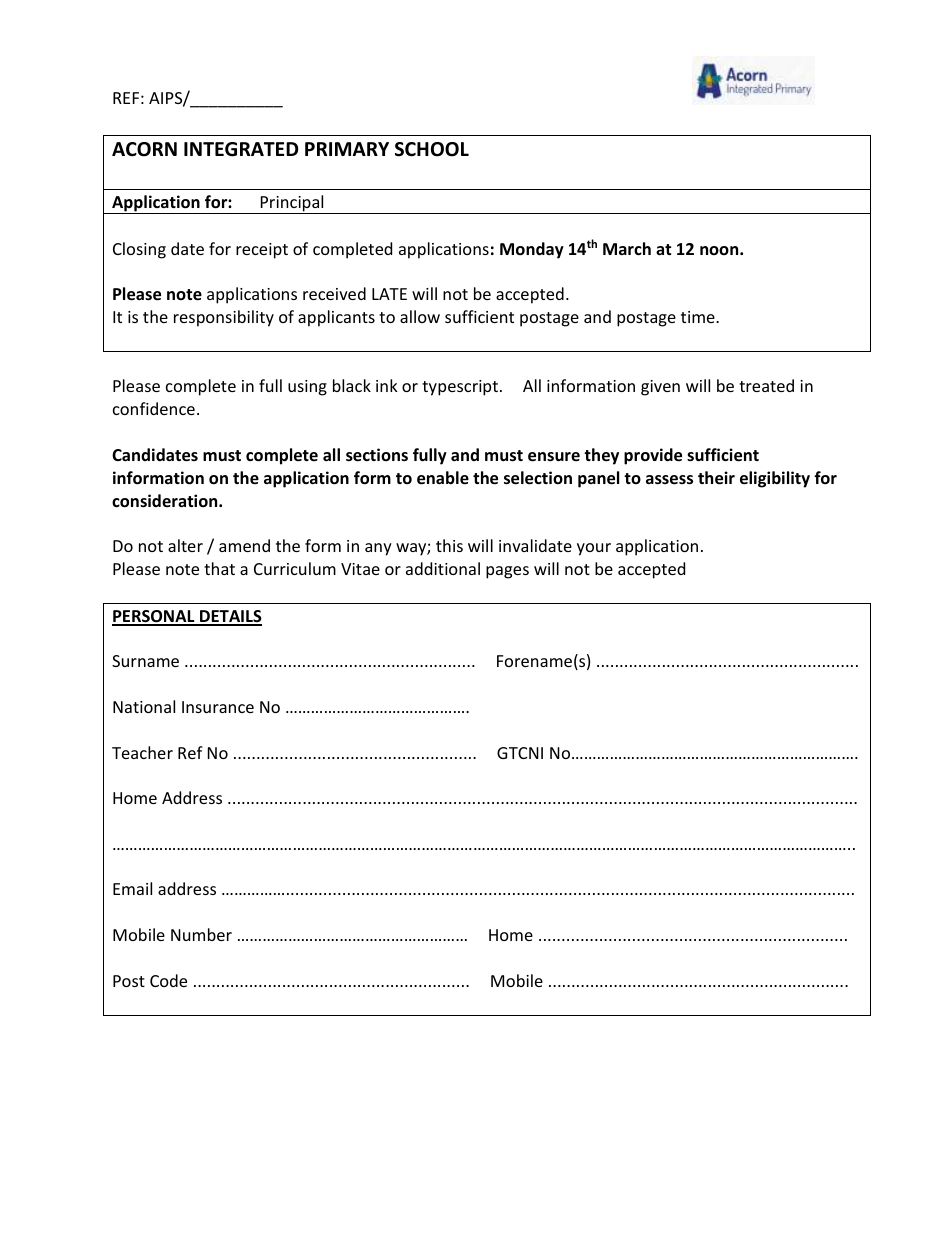  I want to click on Number, so click(201, 934).
